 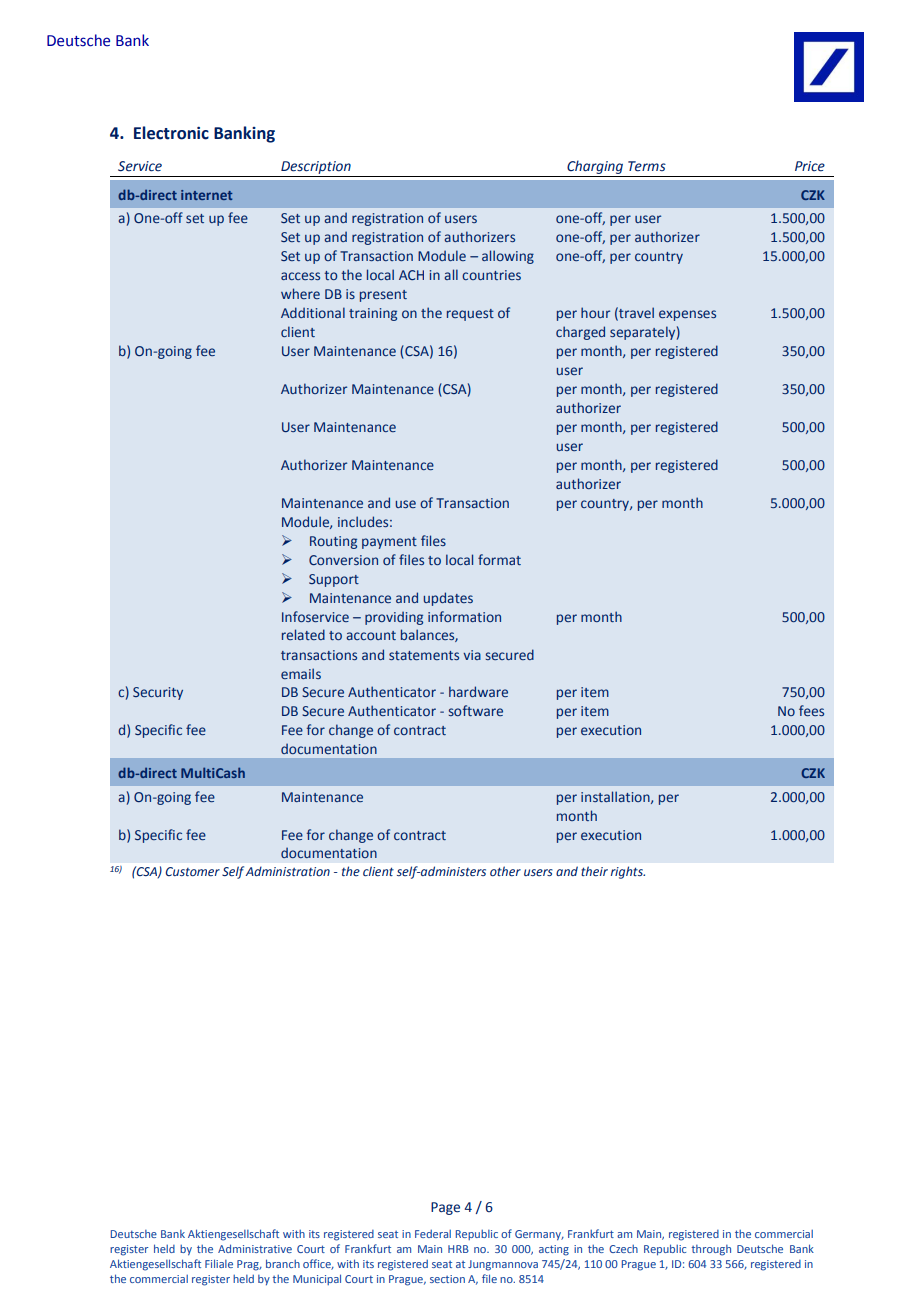 I want to click on software, so click(x=476, y=710).
